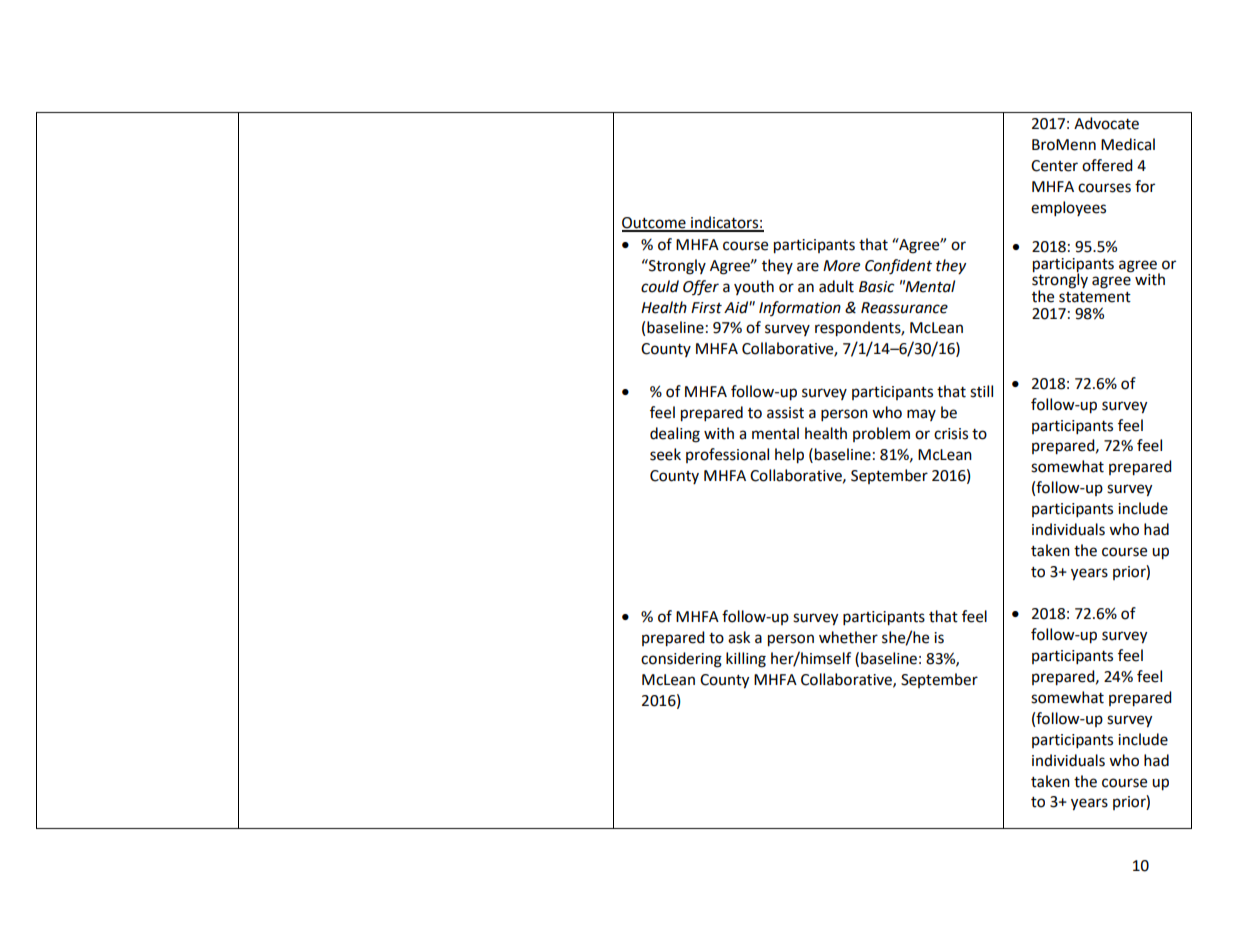 The height and width of the screenshot is (952, 1233). I want to click on ask, so click(739, 637).
